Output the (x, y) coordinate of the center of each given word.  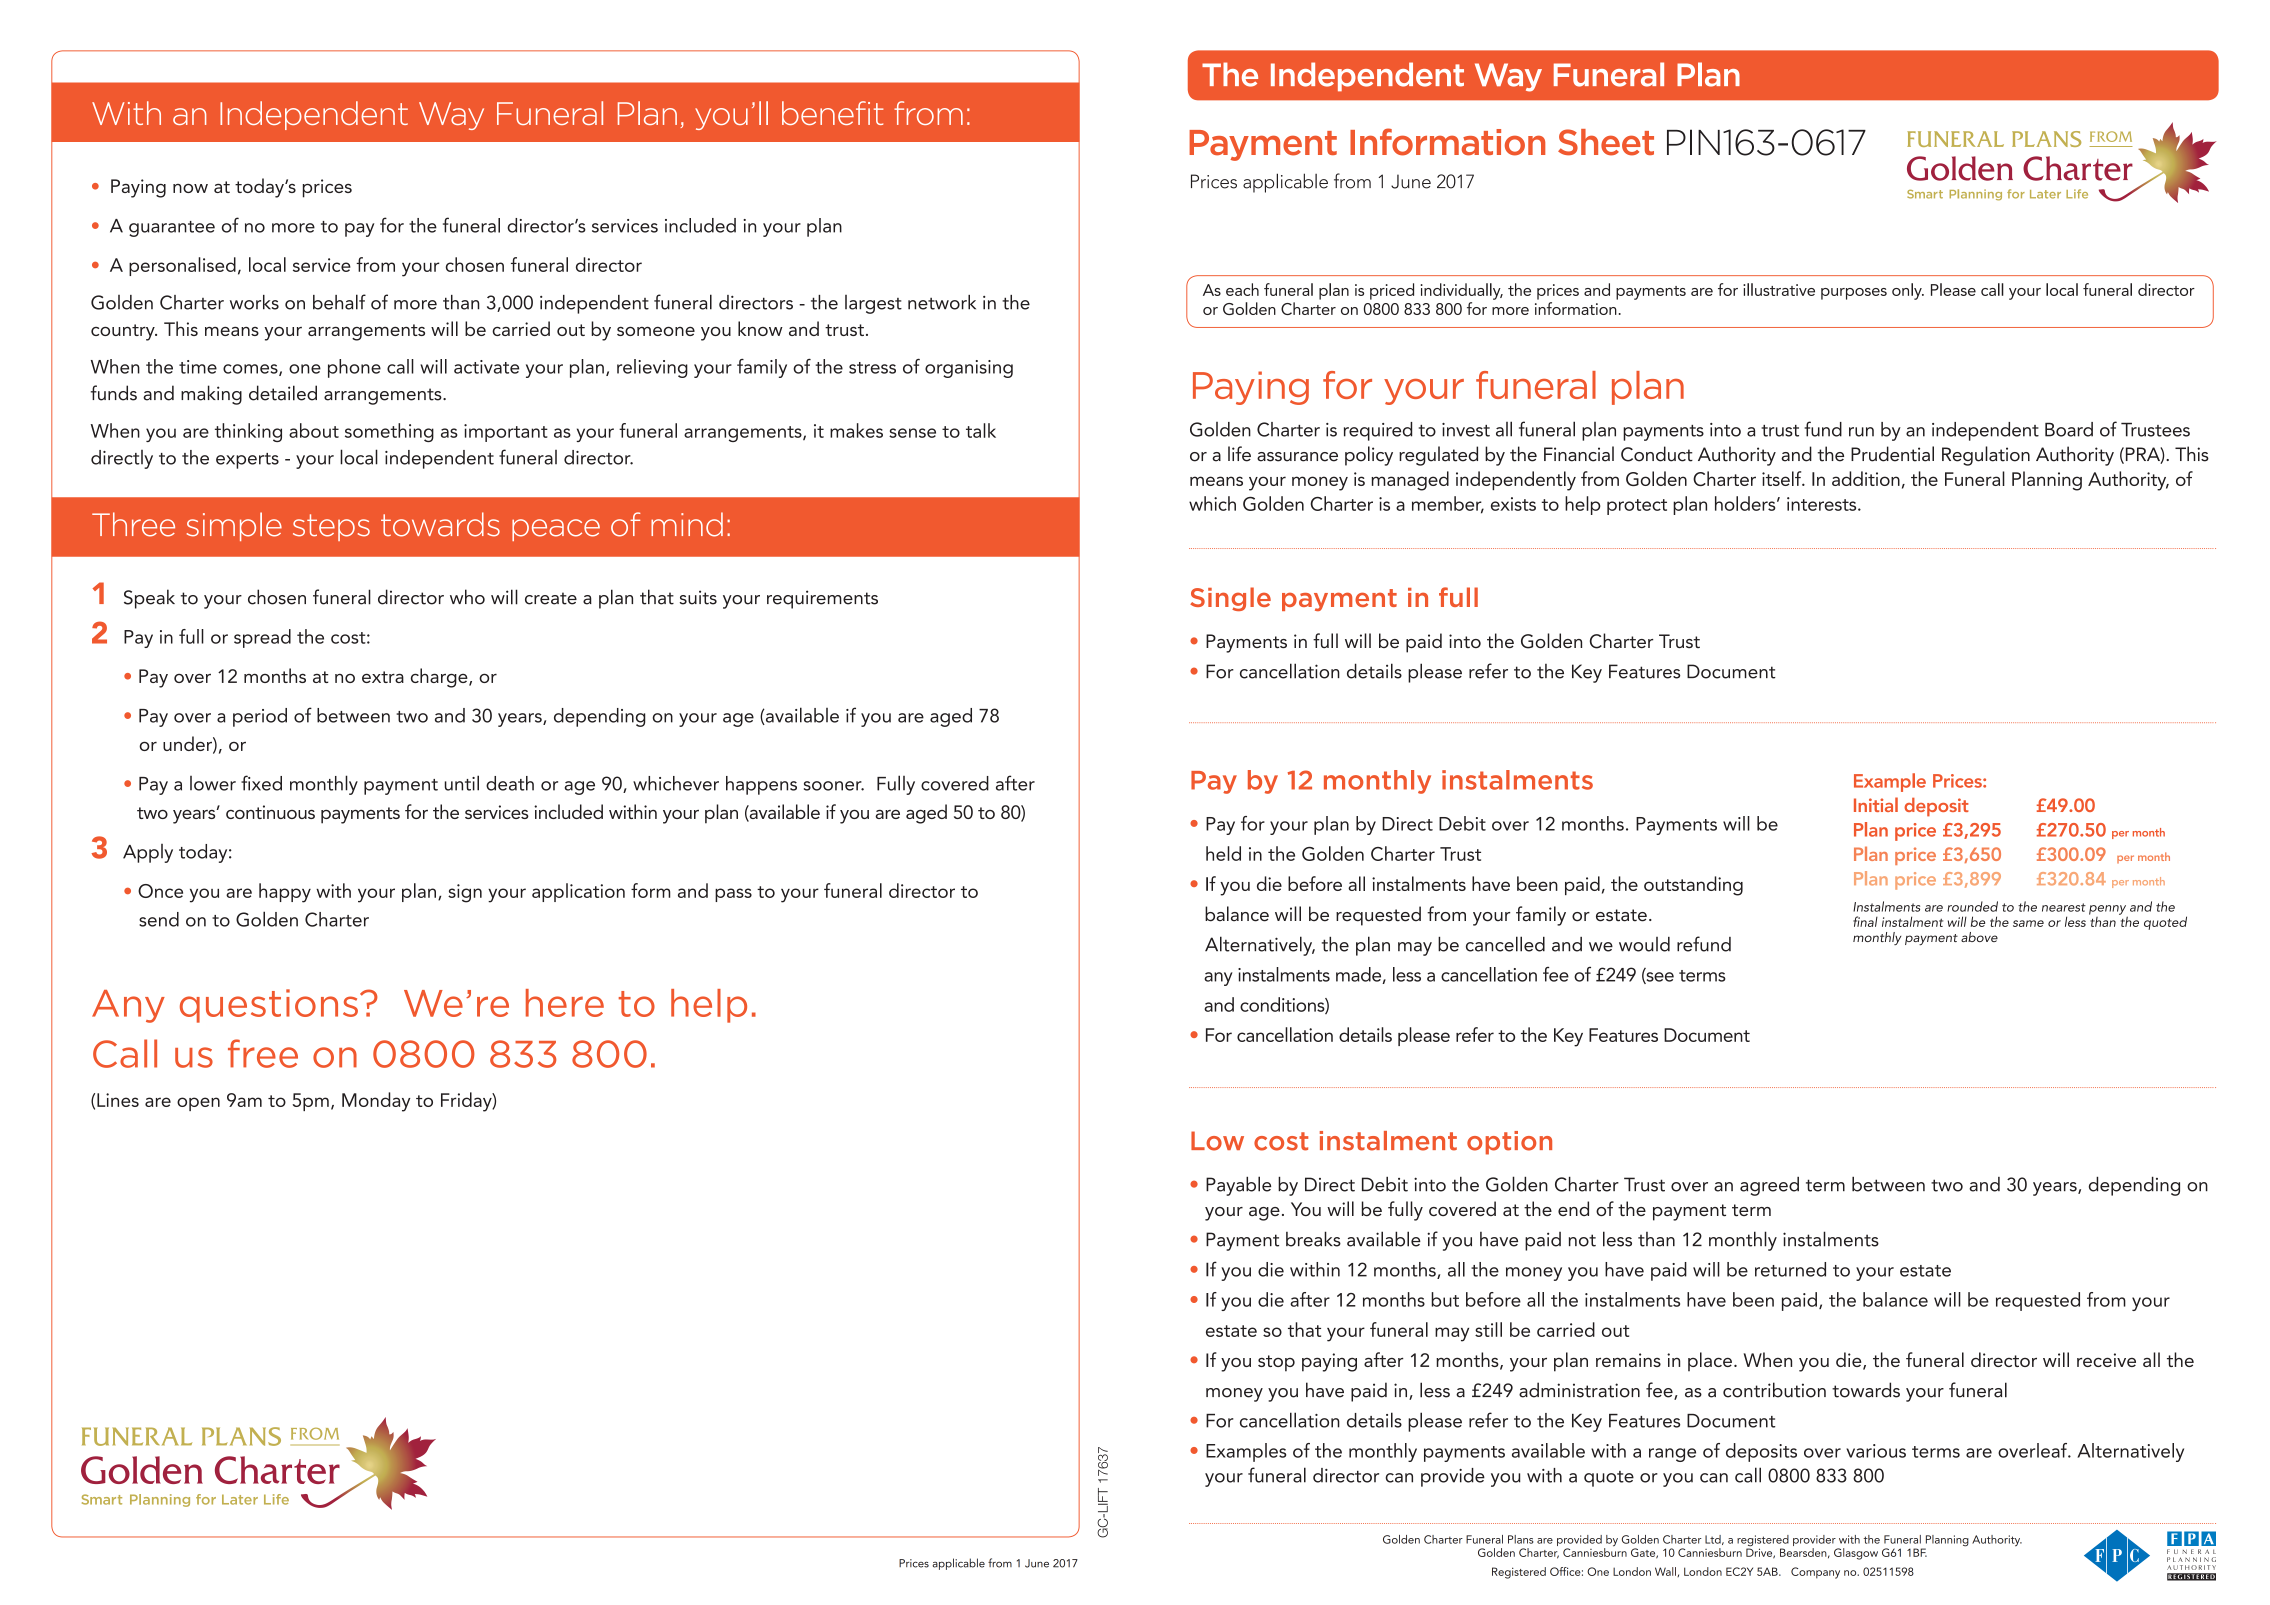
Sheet (1606, 142)
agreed (1769, 1186)
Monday (376, 1102)
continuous (270, 812)
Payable (1238, 1186)
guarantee (172, 229)
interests (1823, 504)
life (1239, 454)
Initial (1876, 804)
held (1223, 853)
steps (331, 527)
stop (1276, 1363)
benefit (832, 113)
